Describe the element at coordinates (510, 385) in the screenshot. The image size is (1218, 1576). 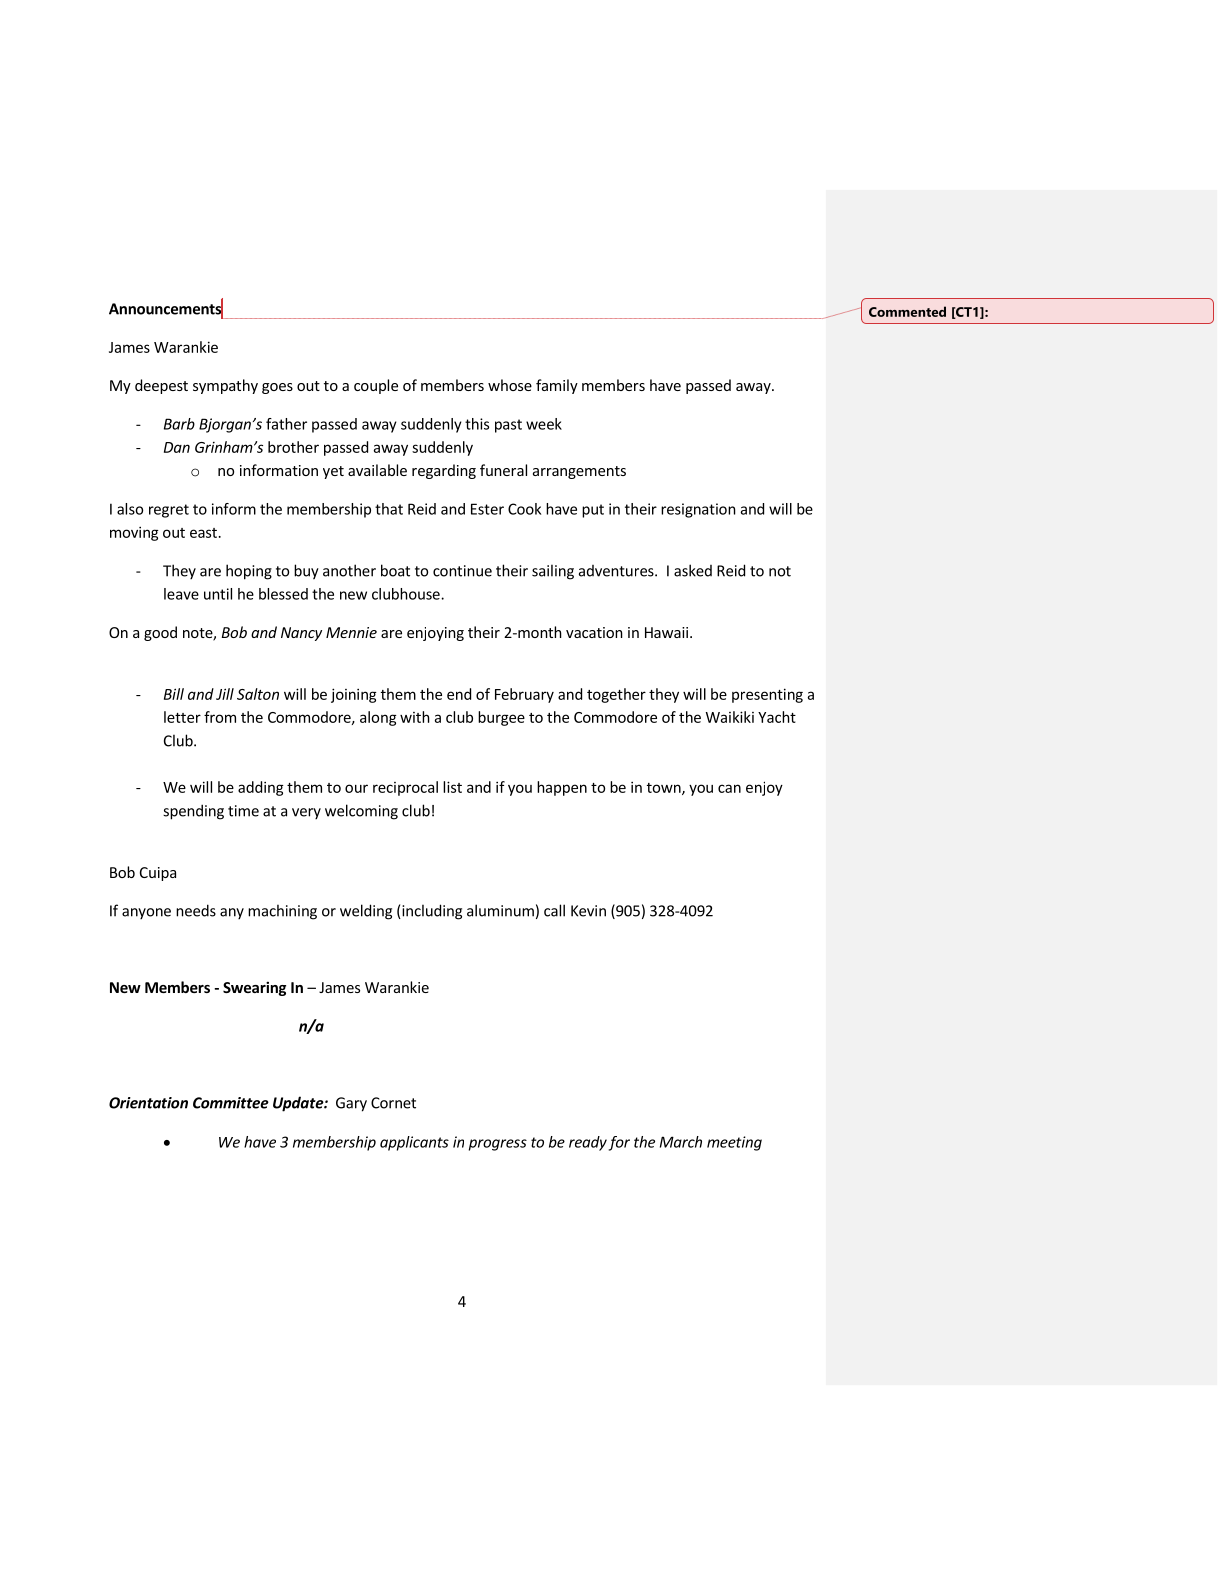
I see `whose` at that location.
